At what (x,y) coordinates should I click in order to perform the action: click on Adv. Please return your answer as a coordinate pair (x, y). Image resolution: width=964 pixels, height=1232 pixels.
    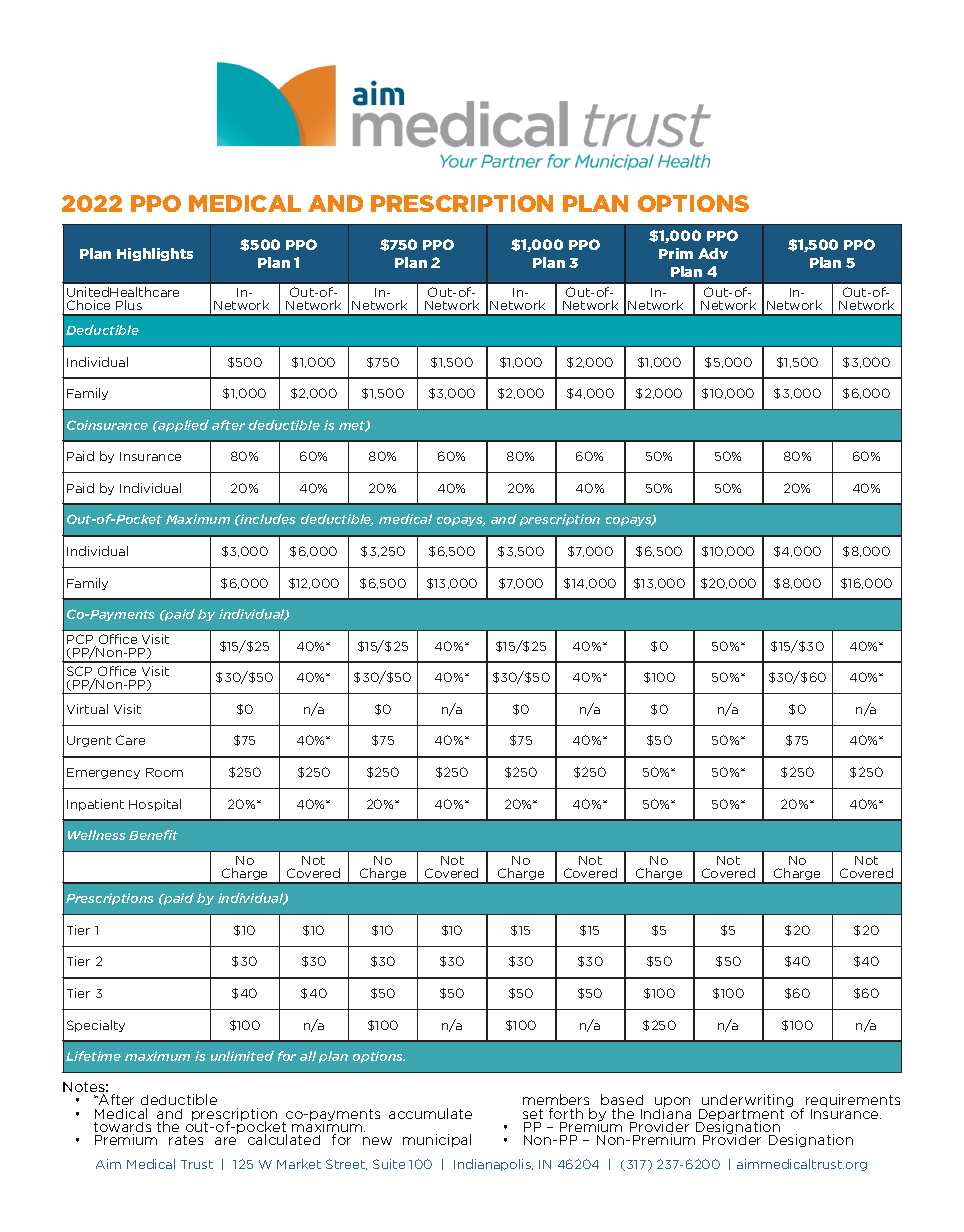
    Looking at the image, I should click on (713, 253).
